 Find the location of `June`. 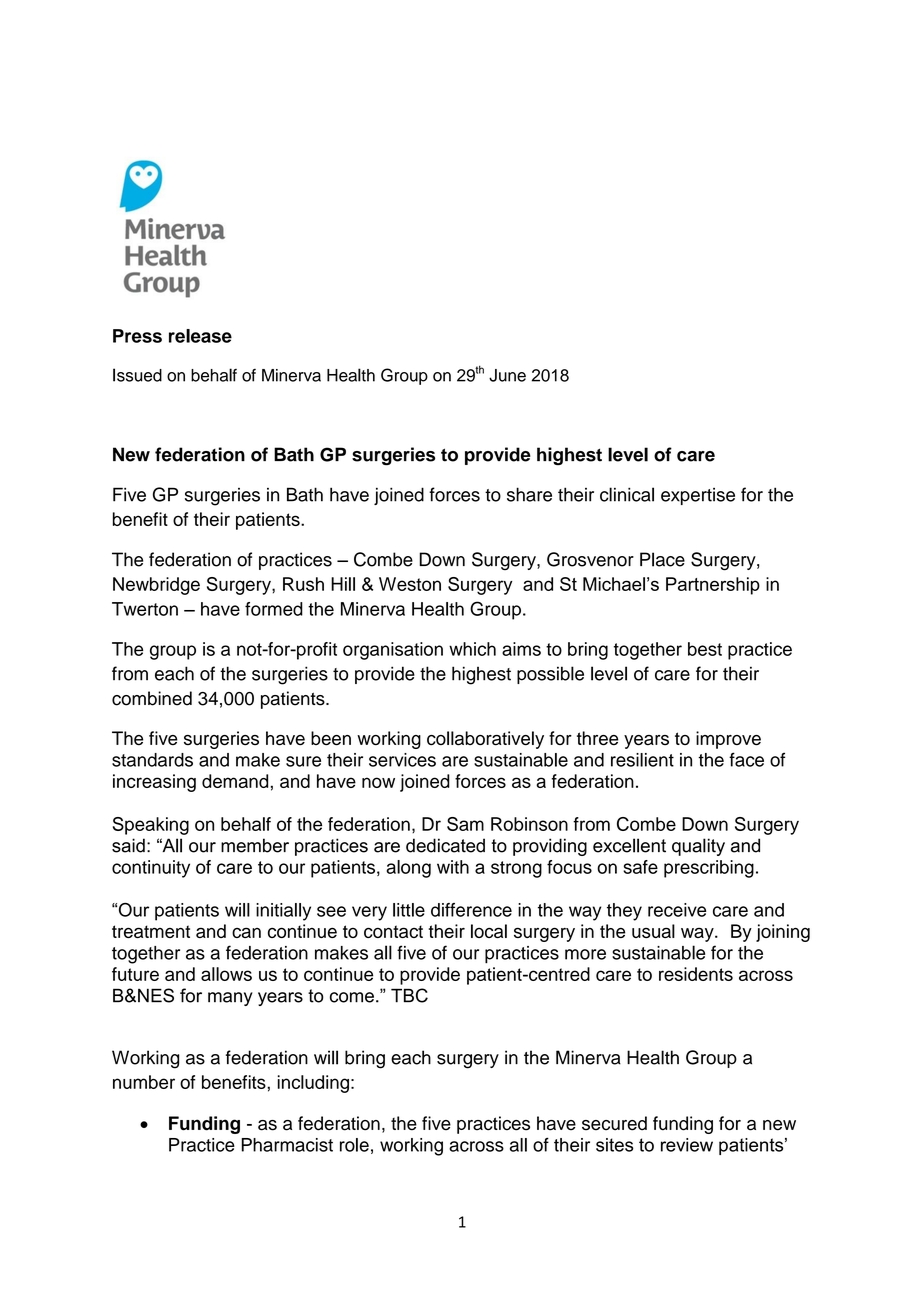

June is located at coordinates (507, 375).
